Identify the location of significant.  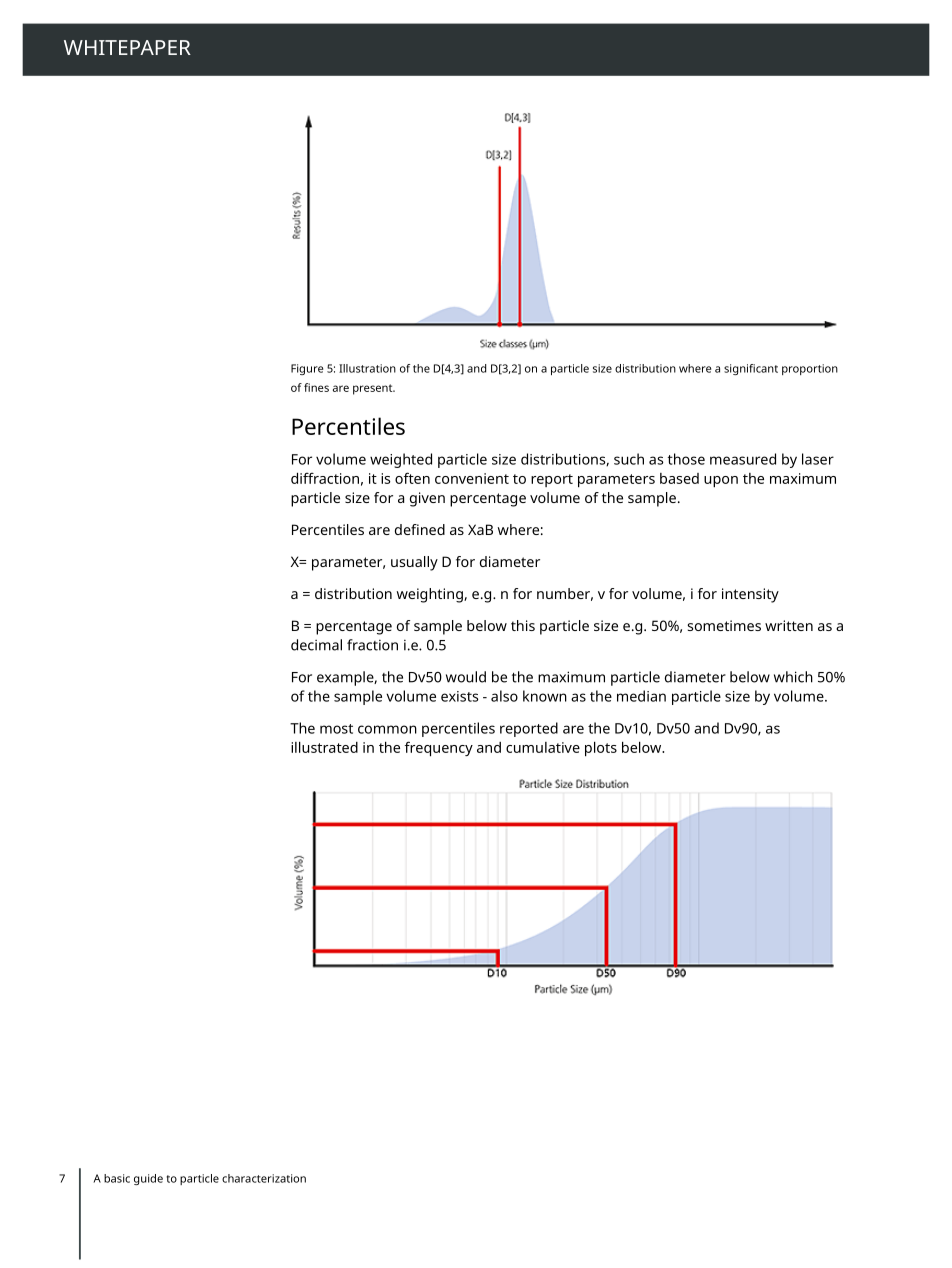
(751, 369).
